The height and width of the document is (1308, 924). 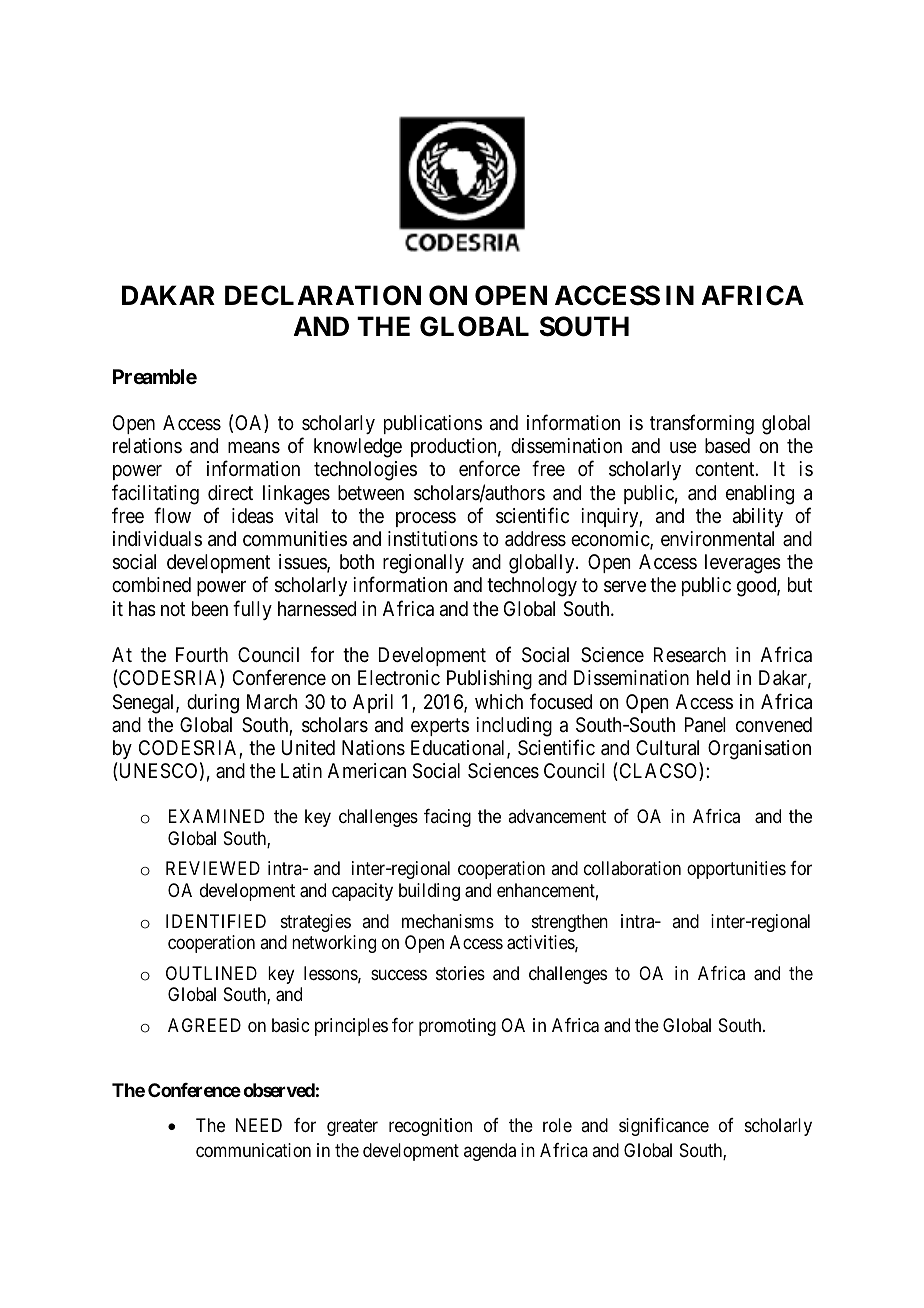 I want to click on opportunities, so click(x=736, y=870).
